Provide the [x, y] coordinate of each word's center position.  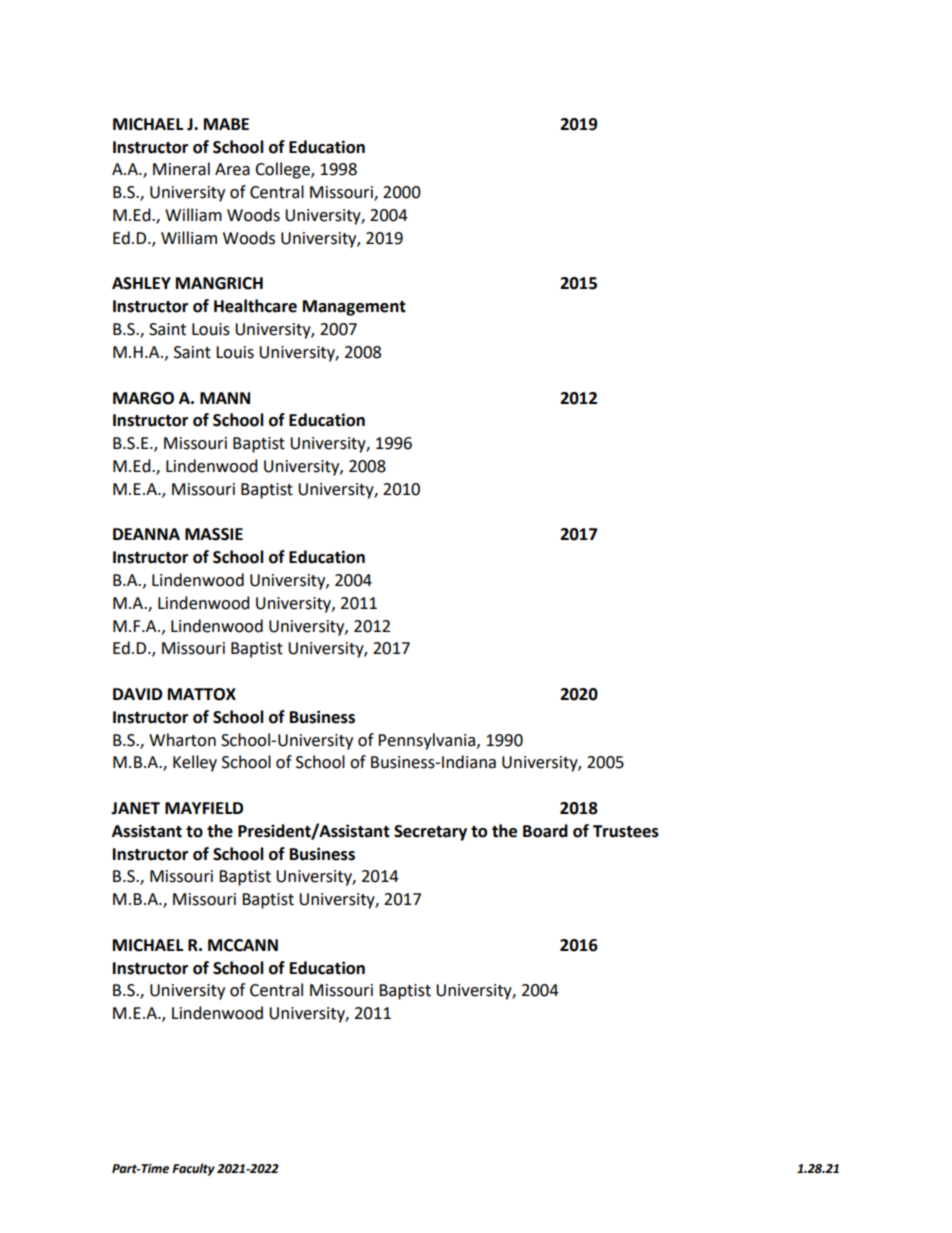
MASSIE [214, 534]
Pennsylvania [428, 741]
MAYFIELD [204, 808]
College [283, 170]
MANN [225, 398]
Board [545, 831]
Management [354, 308]
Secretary [430, 833]
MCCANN [243, 945]
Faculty [193, 1169]
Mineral [181, 169]
